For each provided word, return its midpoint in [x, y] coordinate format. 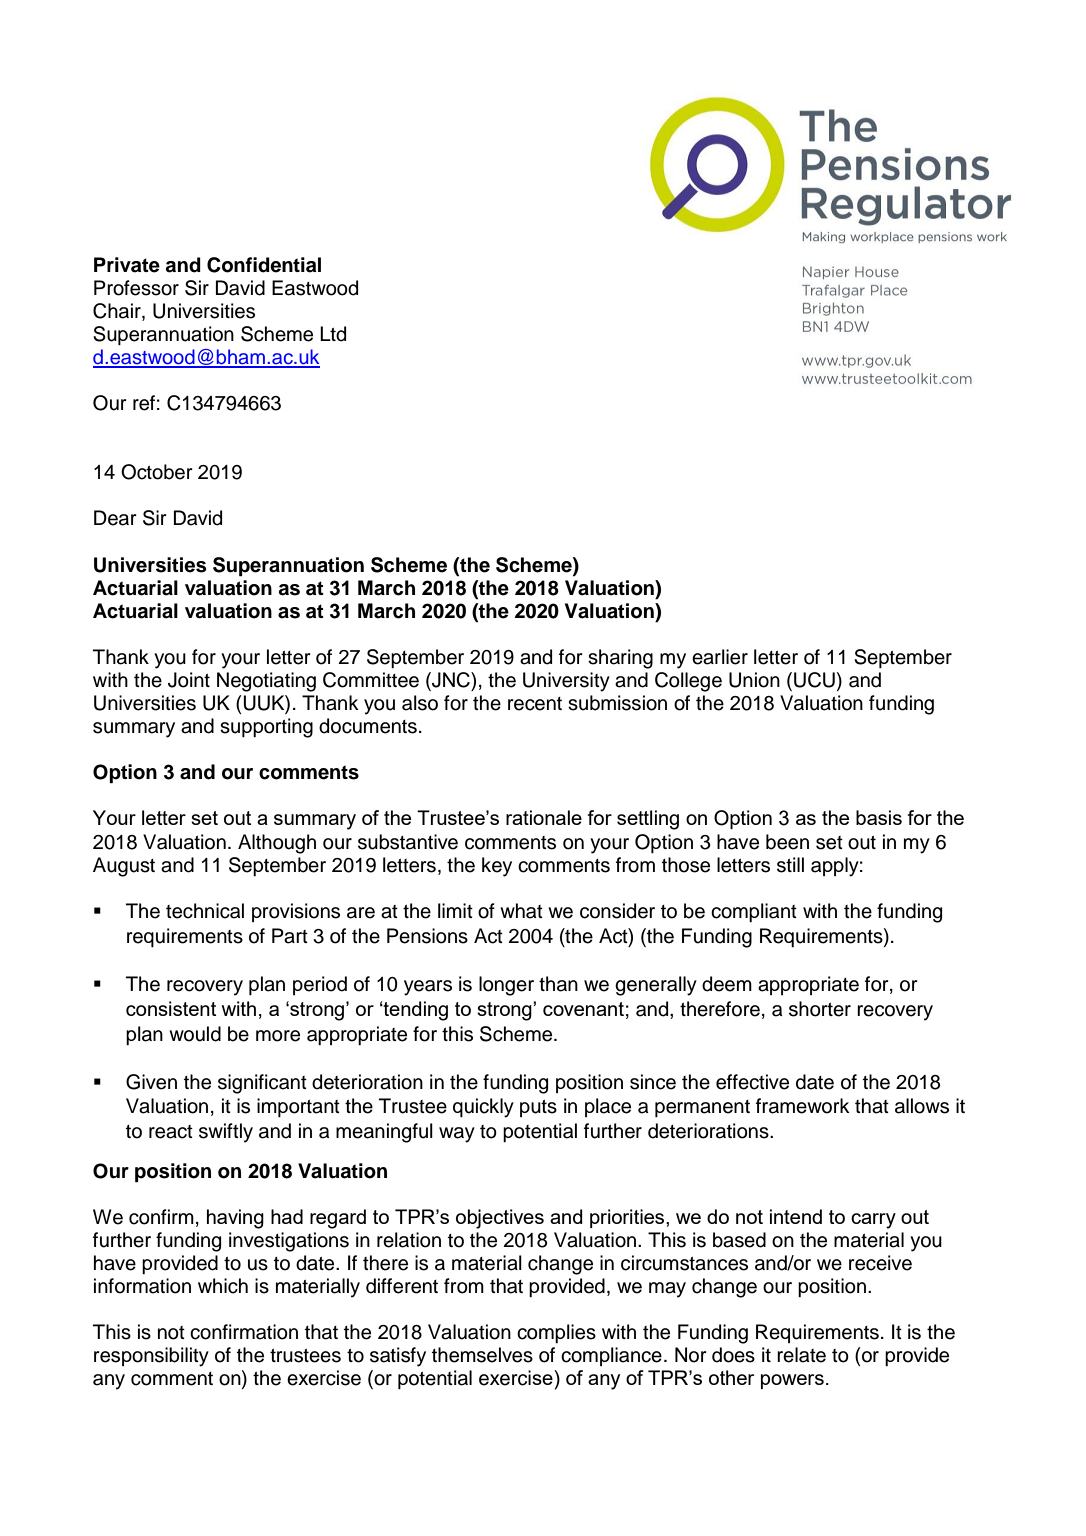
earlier [720, 657]
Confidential [264, 265]
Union [754, 680]
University [566, 682]
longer [506, 986]
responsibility [151, 1357]
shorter [820, 1009]
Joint [189, 680]
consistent [171, 1008]
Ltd [333, 334]
